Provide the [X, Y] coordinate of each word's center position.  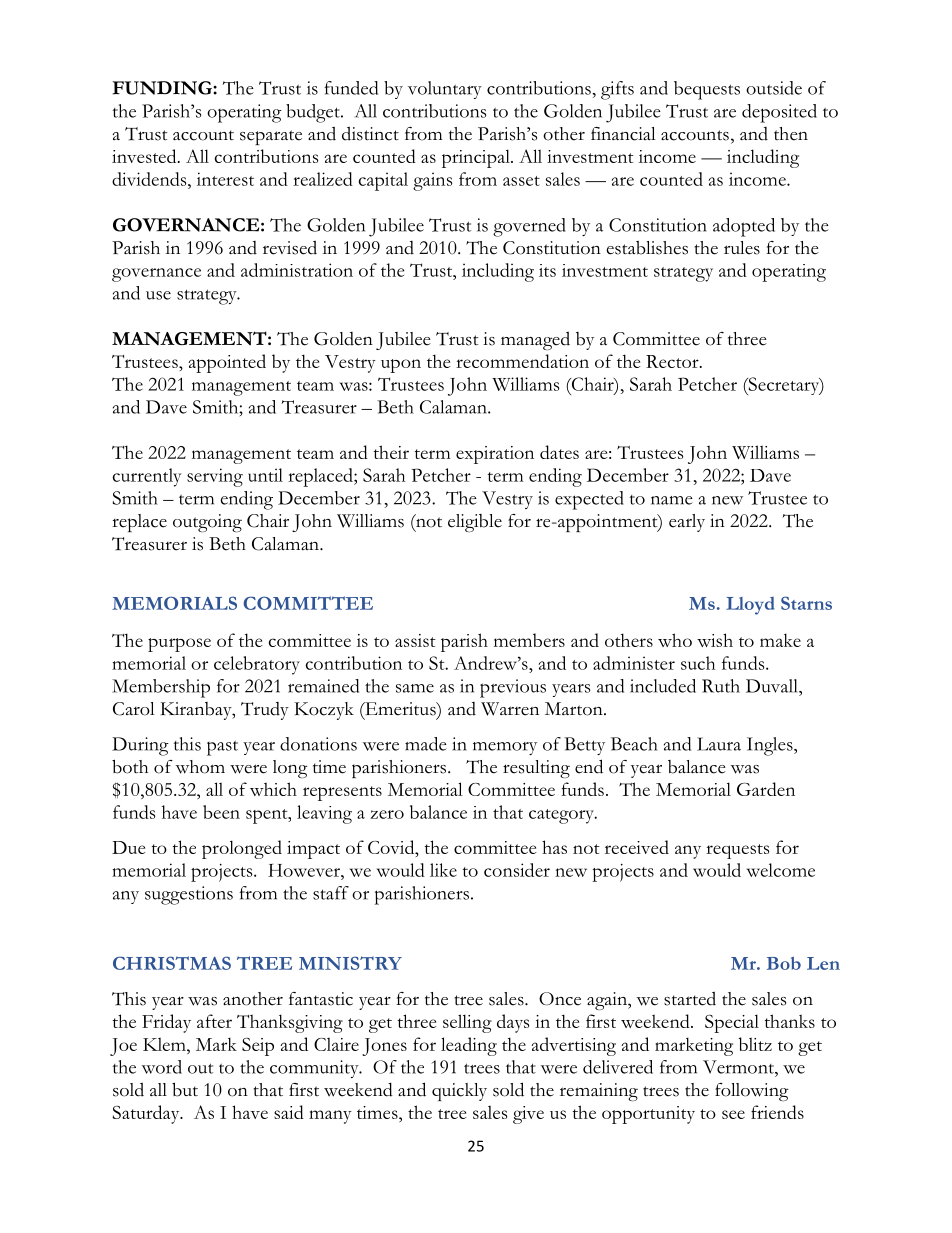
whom [200, 767]
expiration [495, 455]
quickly [459, 1092]
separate [271, 137]
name [672, 500]
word [162, 1067]
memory [505, 748]
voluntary [445, 90]
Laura [719, 744]
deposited [779, 113]
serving [215, 477]
